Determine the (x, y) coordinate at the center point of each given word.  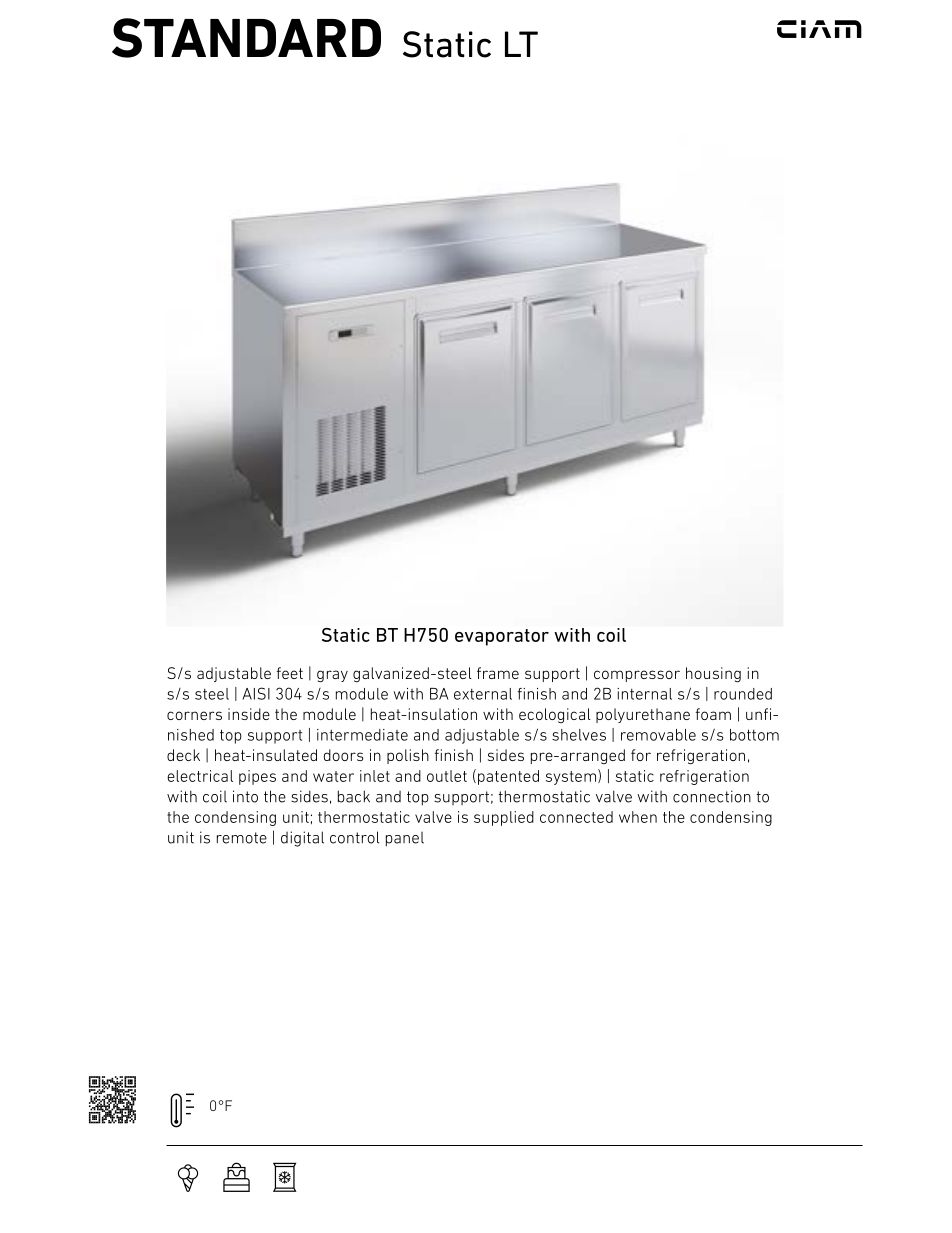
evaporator (502, 637)
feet (290, 673)
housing (713, 675)
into (245, 796)
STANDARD (246, 38)
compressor (637, 676)
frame (498, 673)
